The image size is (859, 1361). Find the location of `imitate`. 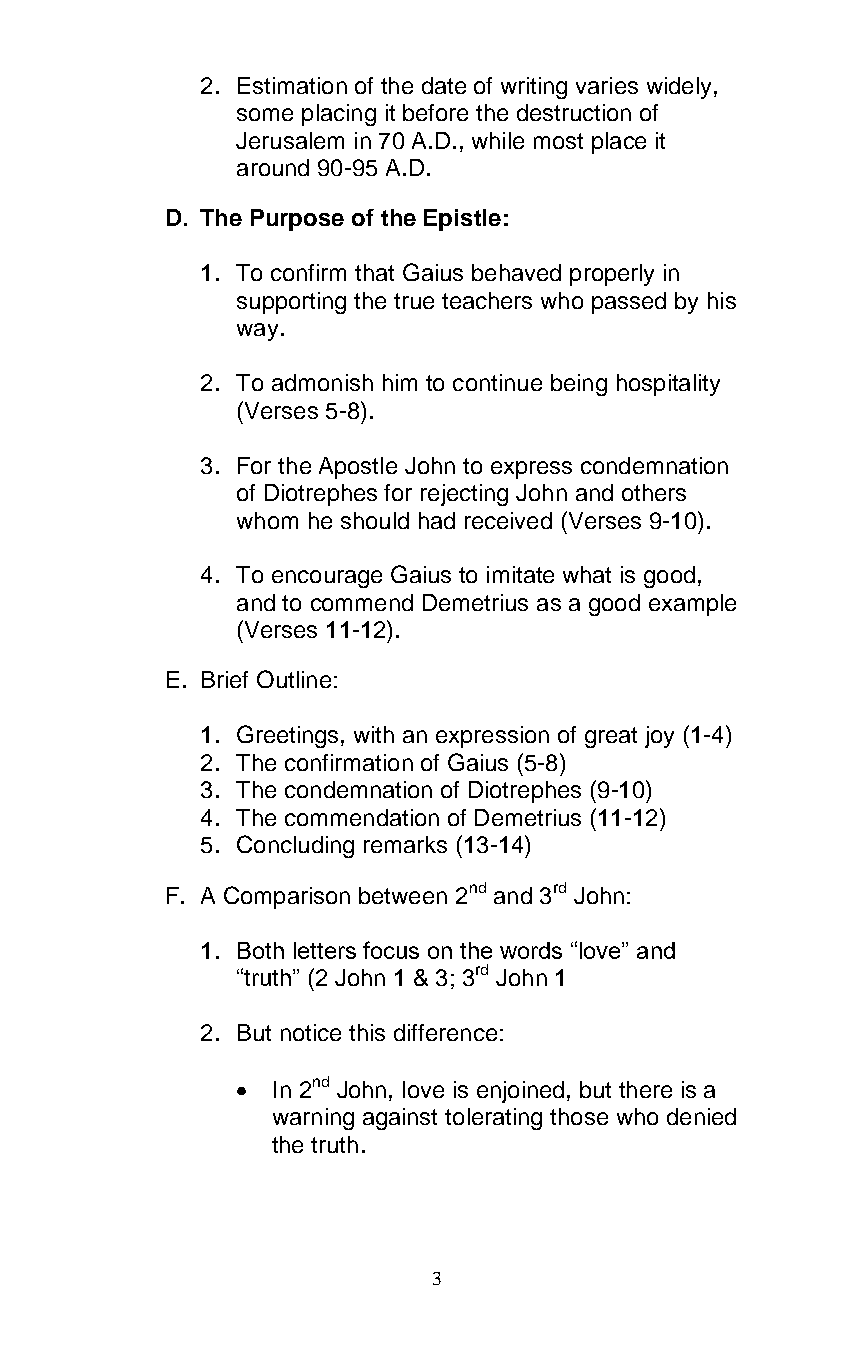

imitate is located at coordinates (520, 574).
